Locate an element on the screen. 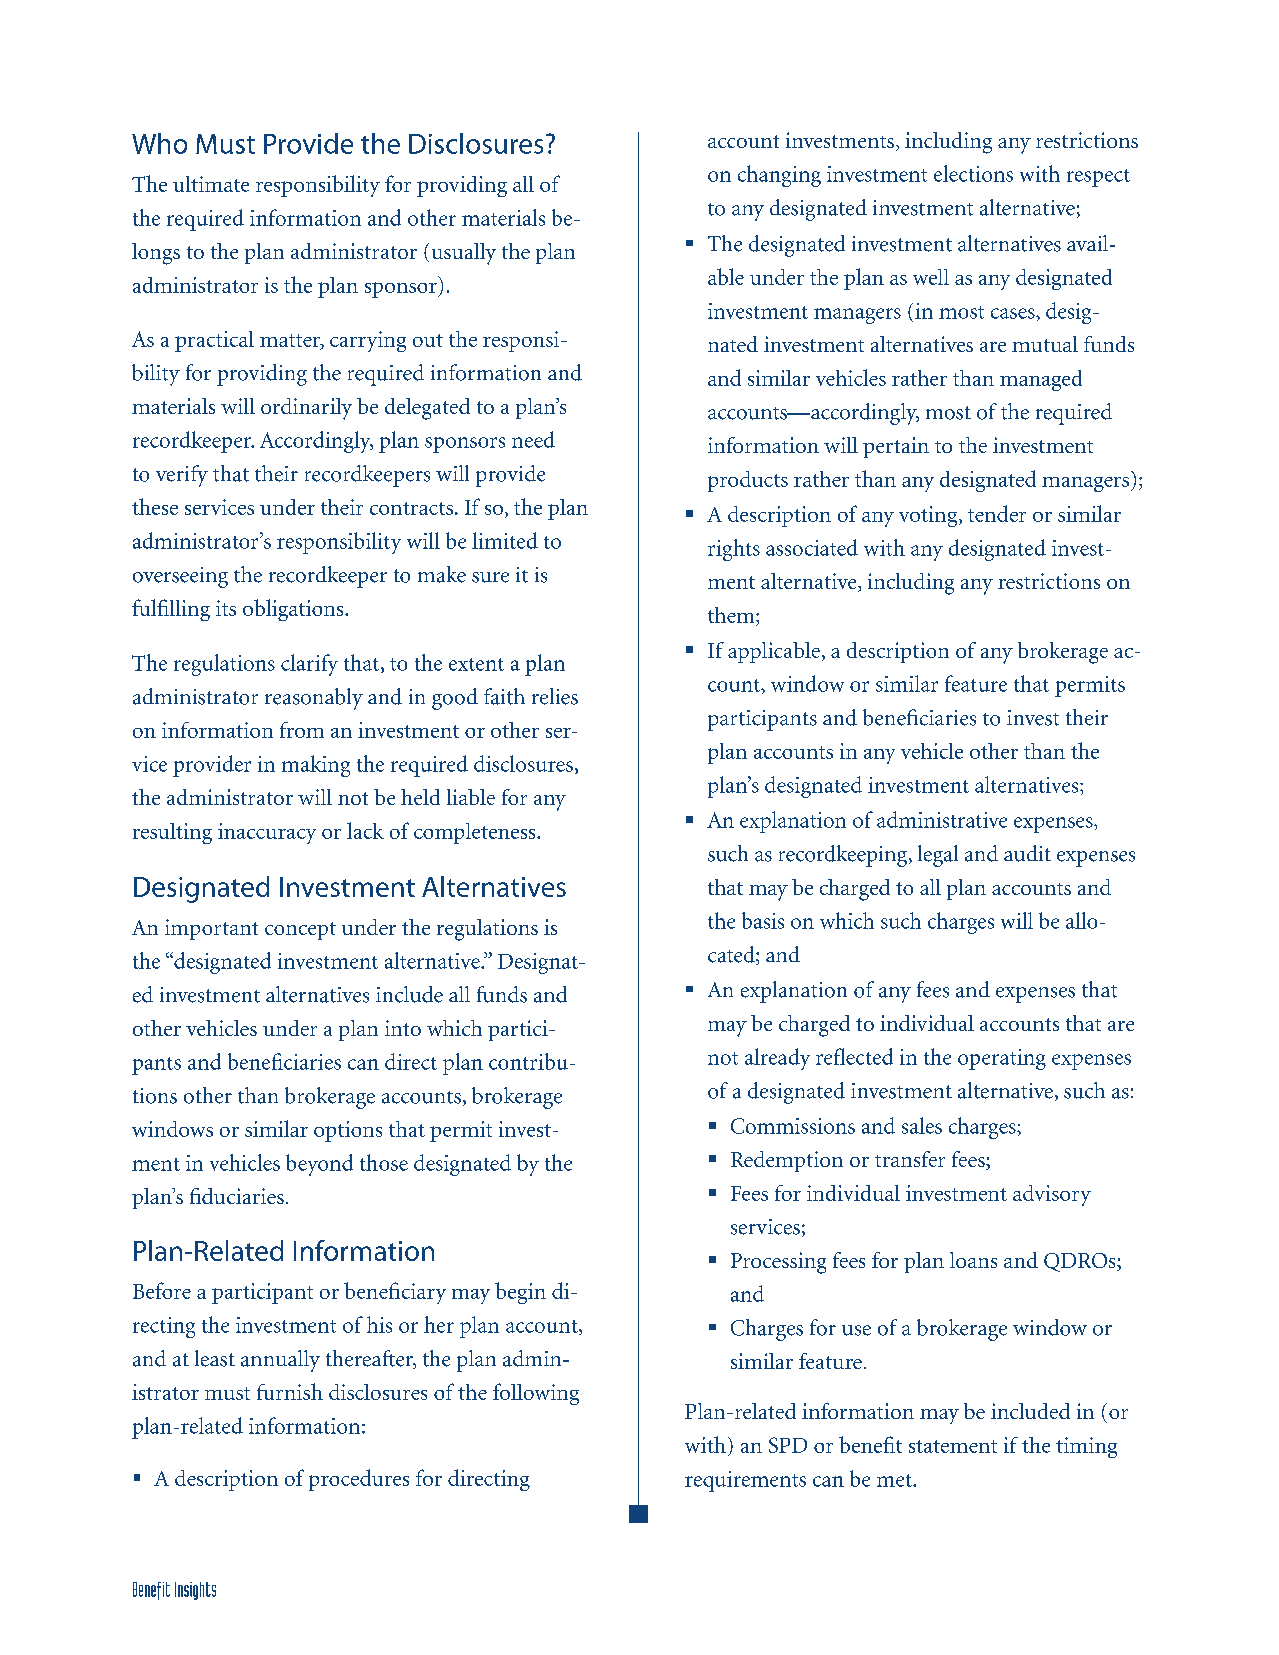  beyond is located at coordinates (319, 1165).
